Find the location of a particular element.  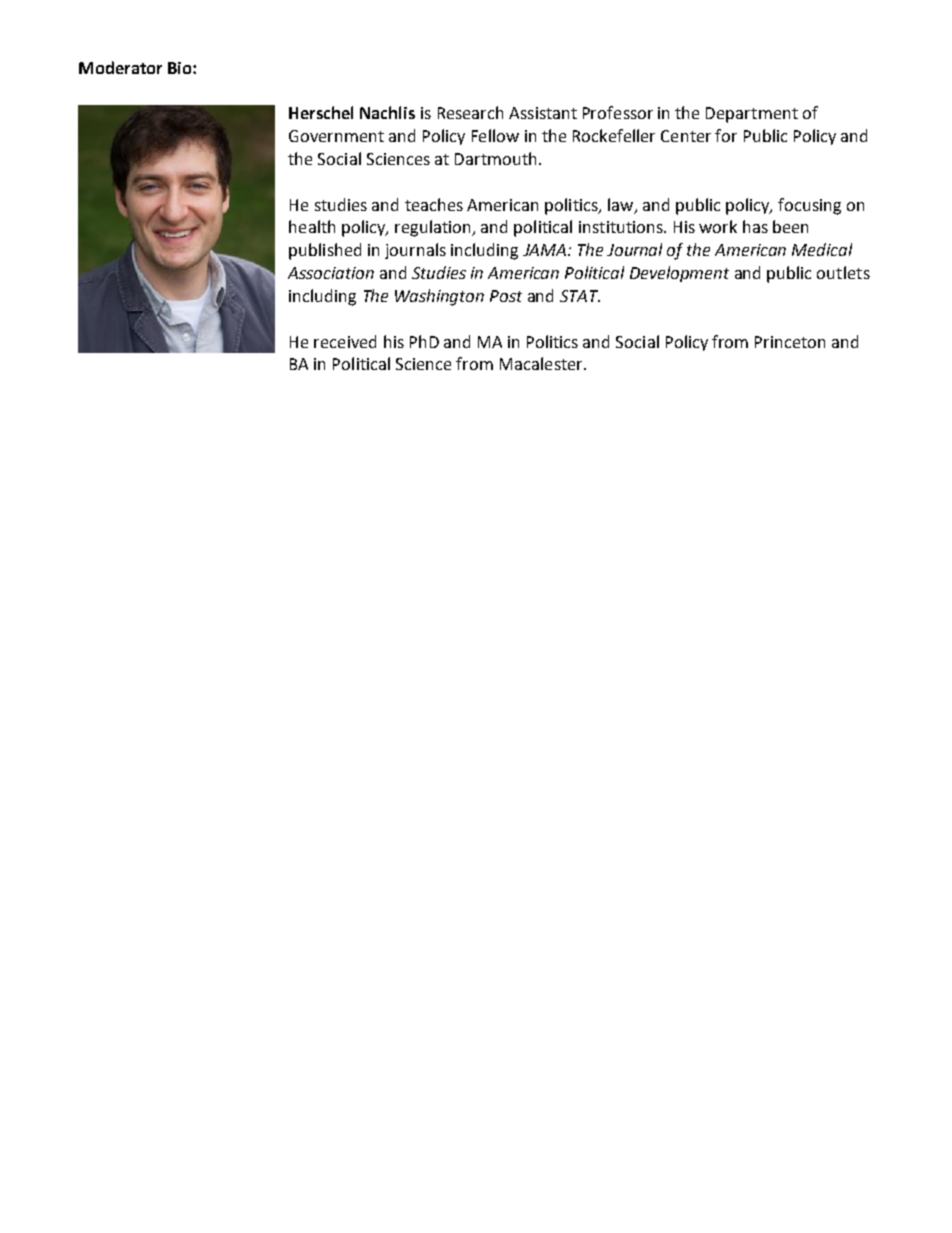

regulation is located at coordinates (434, 228).
